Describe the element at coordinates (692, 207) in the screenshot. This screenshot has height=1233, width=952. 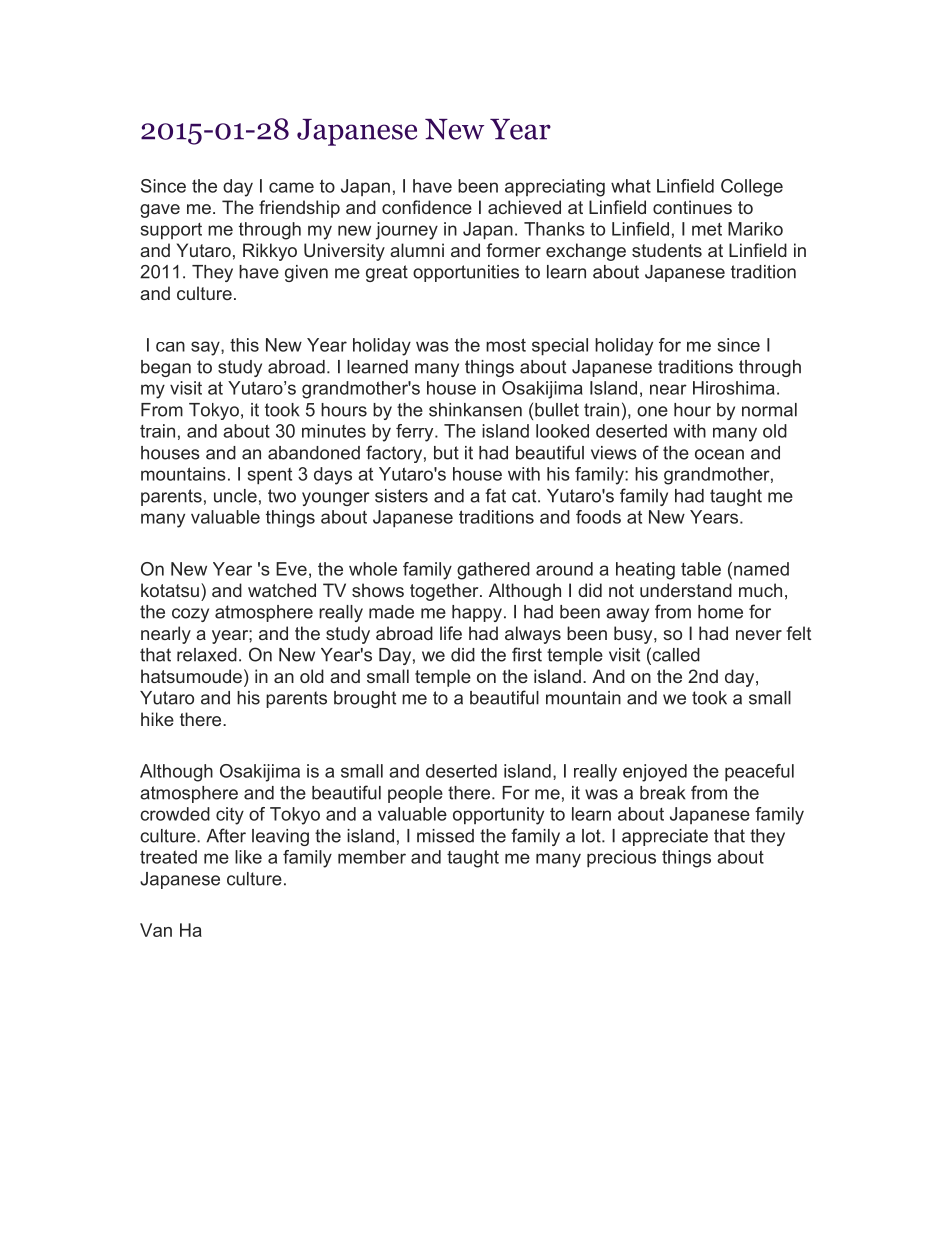
I see `continues` at that location.
